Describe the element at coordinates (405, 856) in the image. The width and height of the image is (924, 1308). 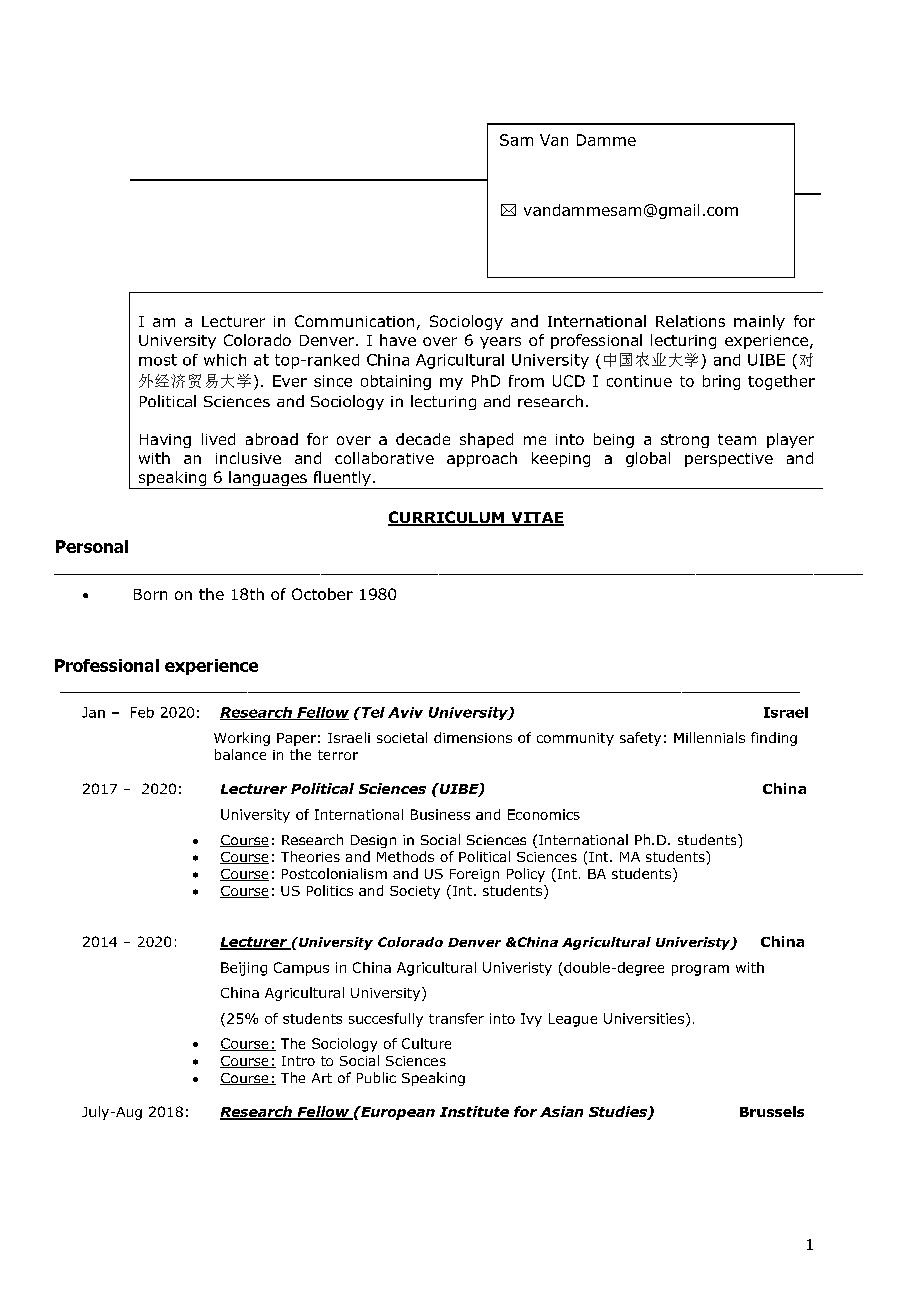
I see `Methods` at that location.
